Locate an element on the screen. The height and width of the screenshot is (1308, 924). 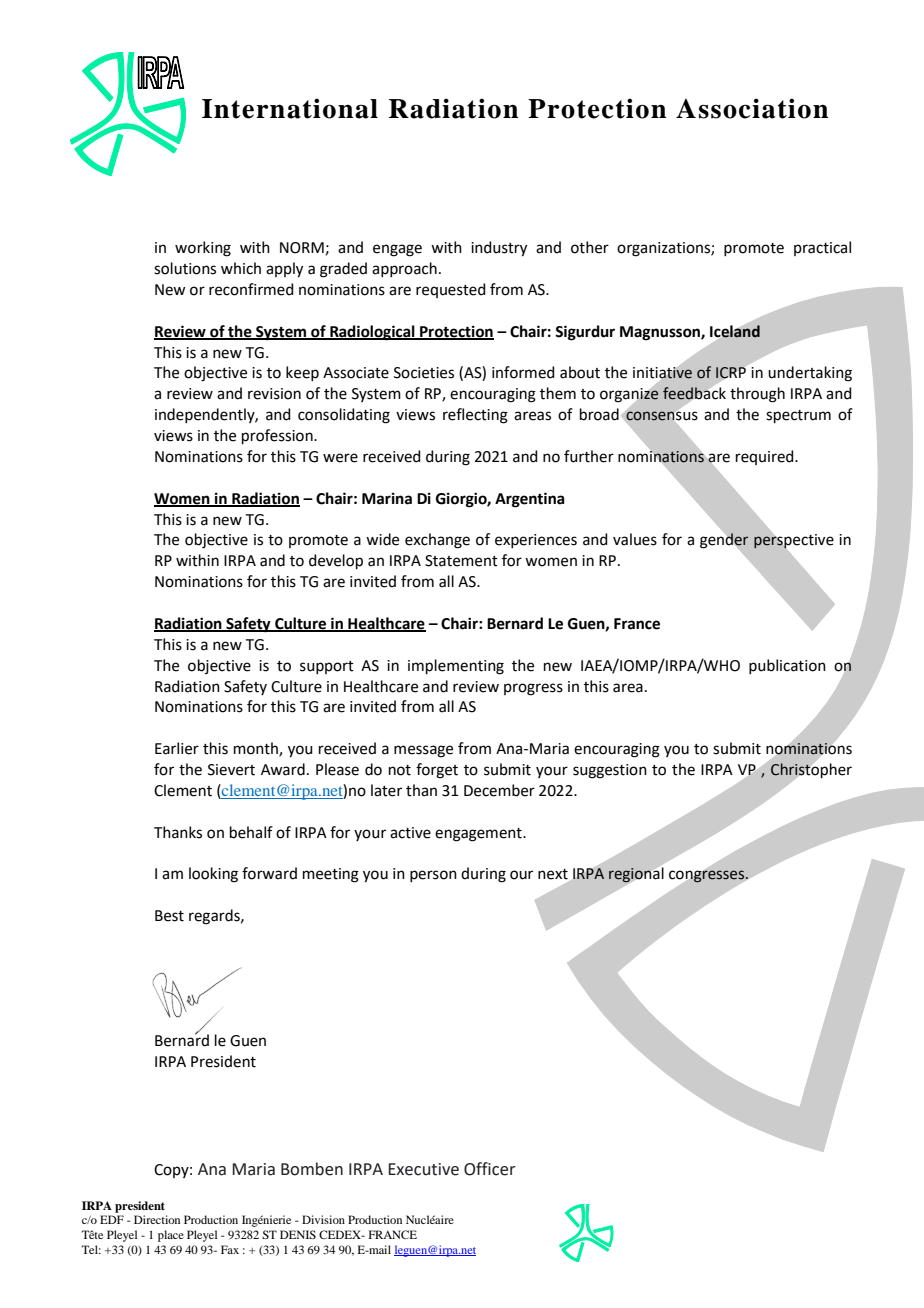
implementing is located at coordinates (456, 667).
